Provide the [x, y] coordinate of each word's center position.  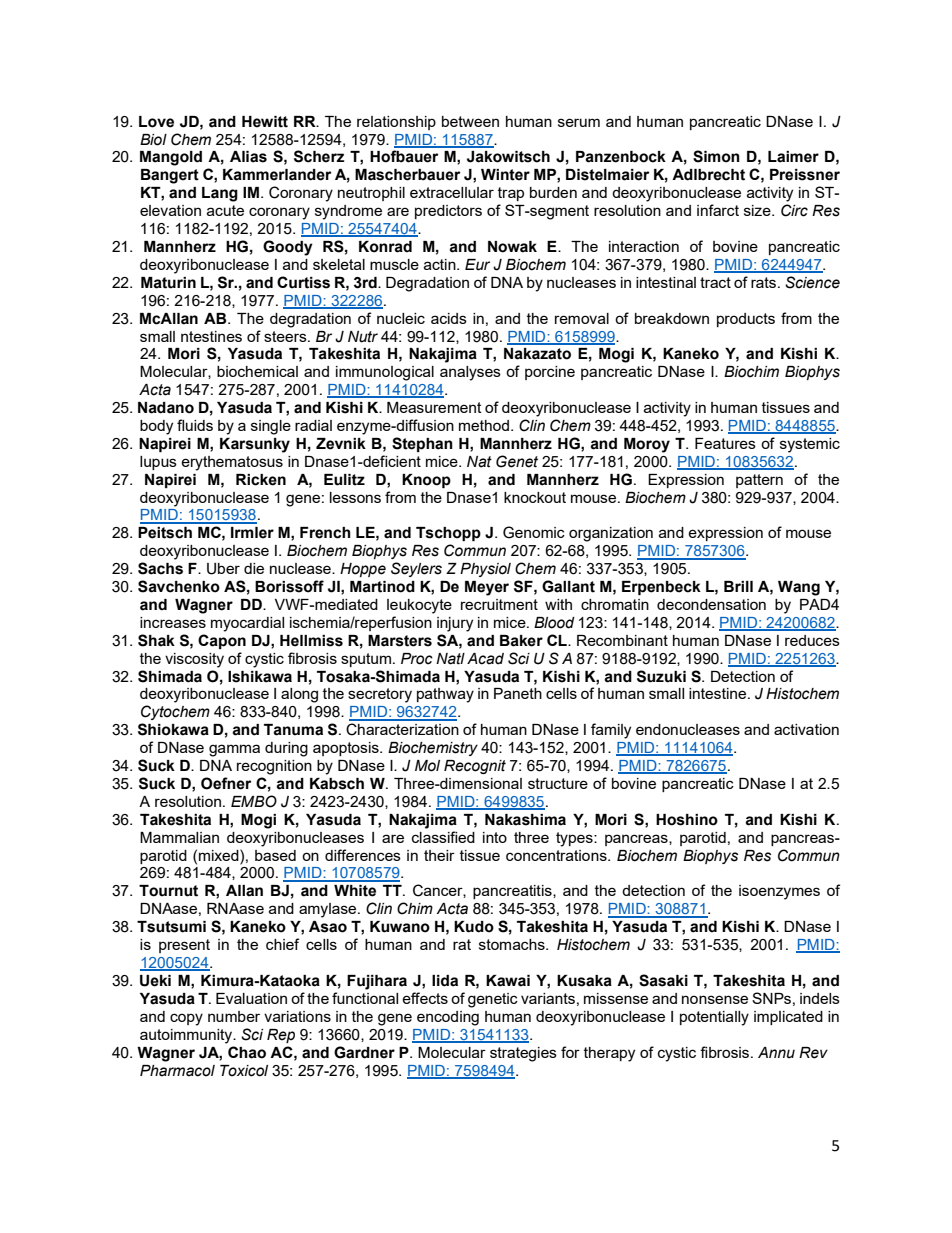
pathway [445, 695]
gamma [234, 750]
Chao [247, 1052]
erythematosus [232, 463]
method [485, 425]
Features [725, 443]
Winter [505, 175]
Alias [248, 157]
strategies [523, 1054]
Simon [716, 156]
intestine [719, 693]
